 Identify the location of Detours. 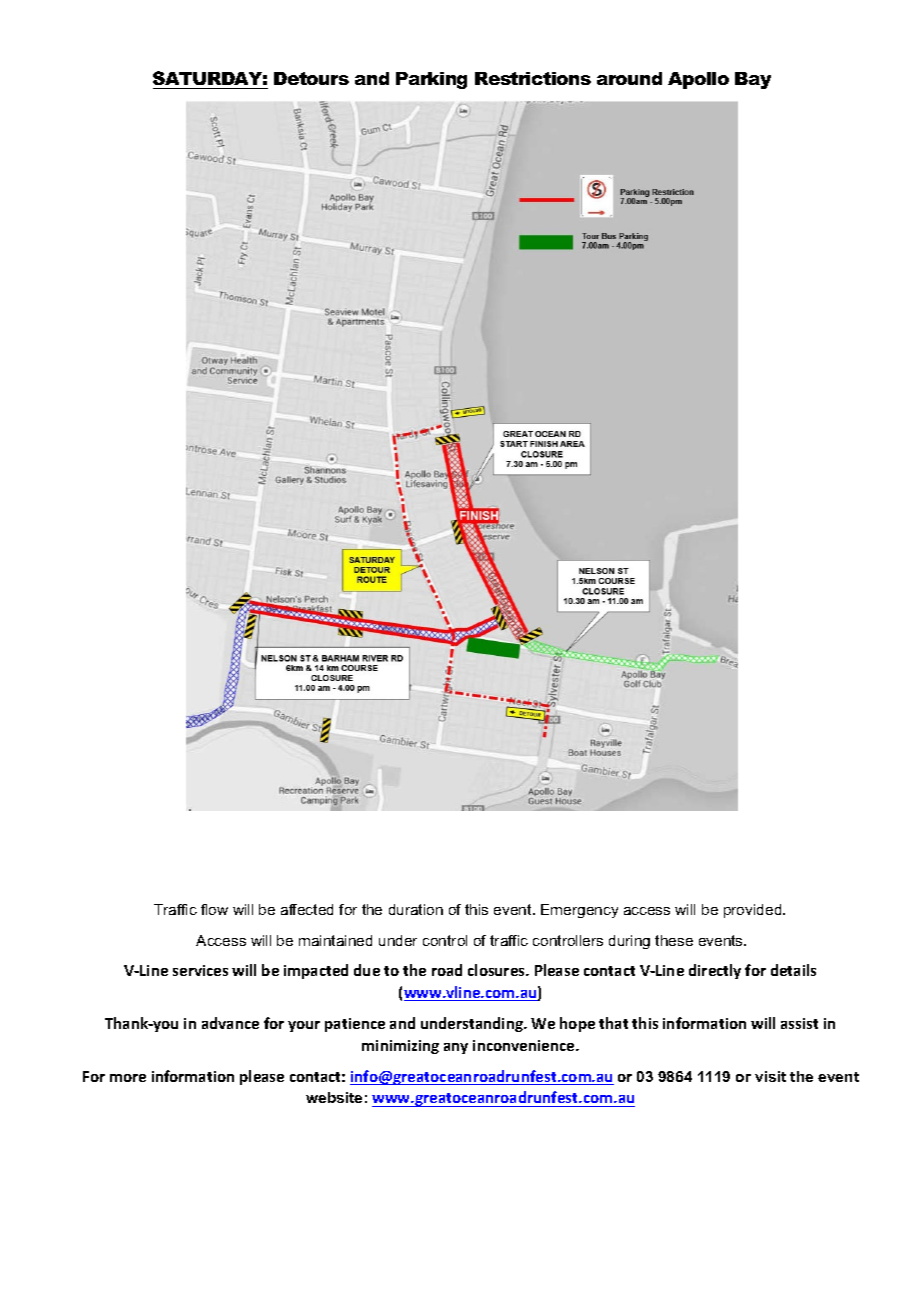
(311, 78).
